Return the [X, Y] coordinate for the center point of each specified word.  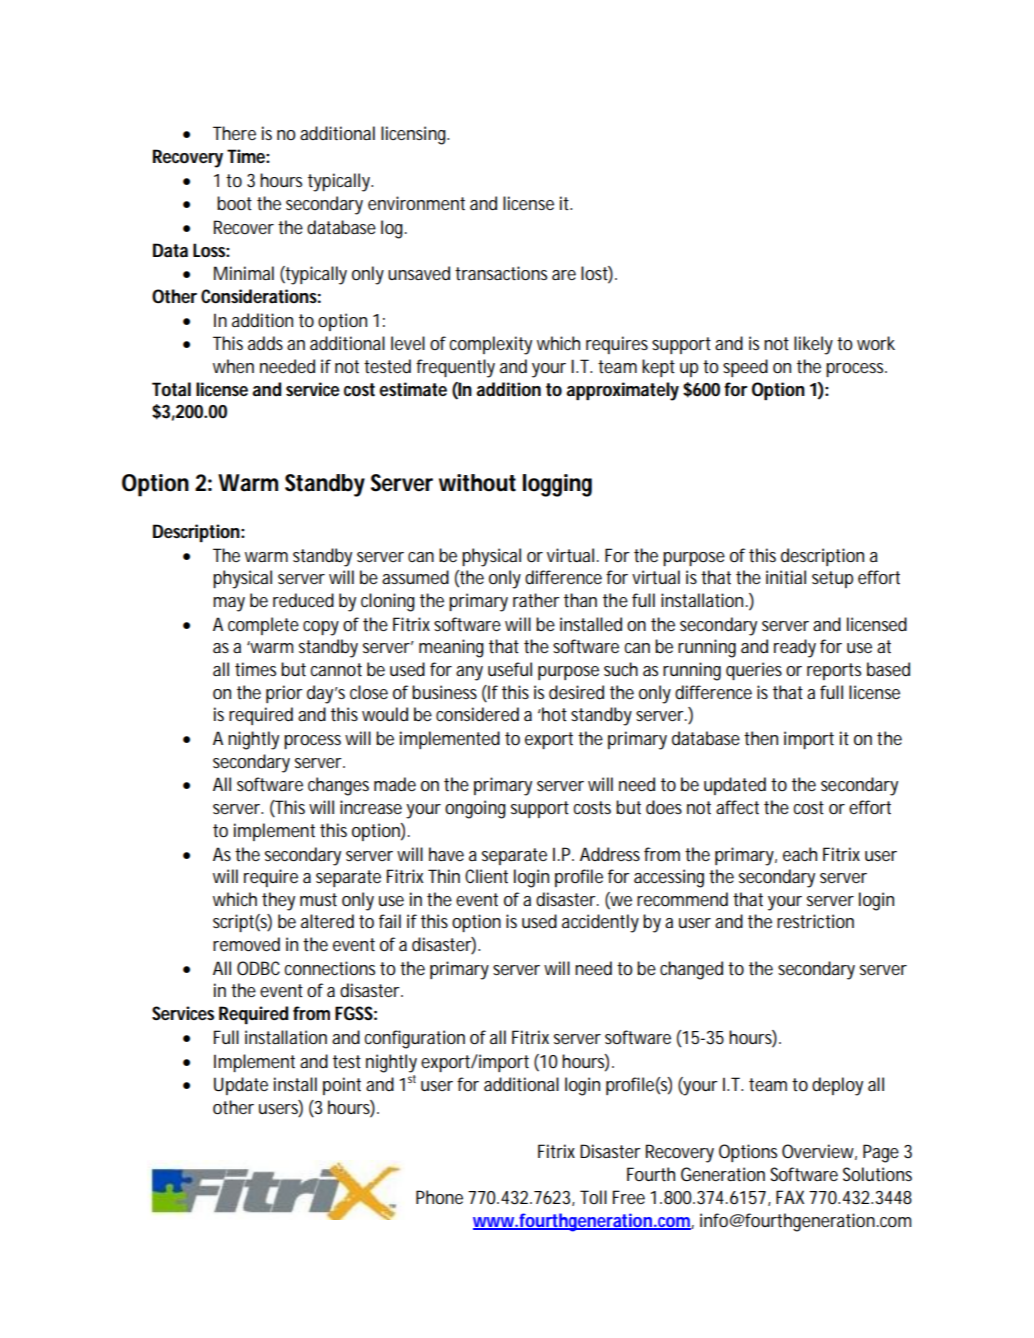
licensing [415, 135]
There [234, 133]
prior [284, 694]
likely [813, 345]
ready [795, 648]
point [342, 1086]
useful [510, 669]
